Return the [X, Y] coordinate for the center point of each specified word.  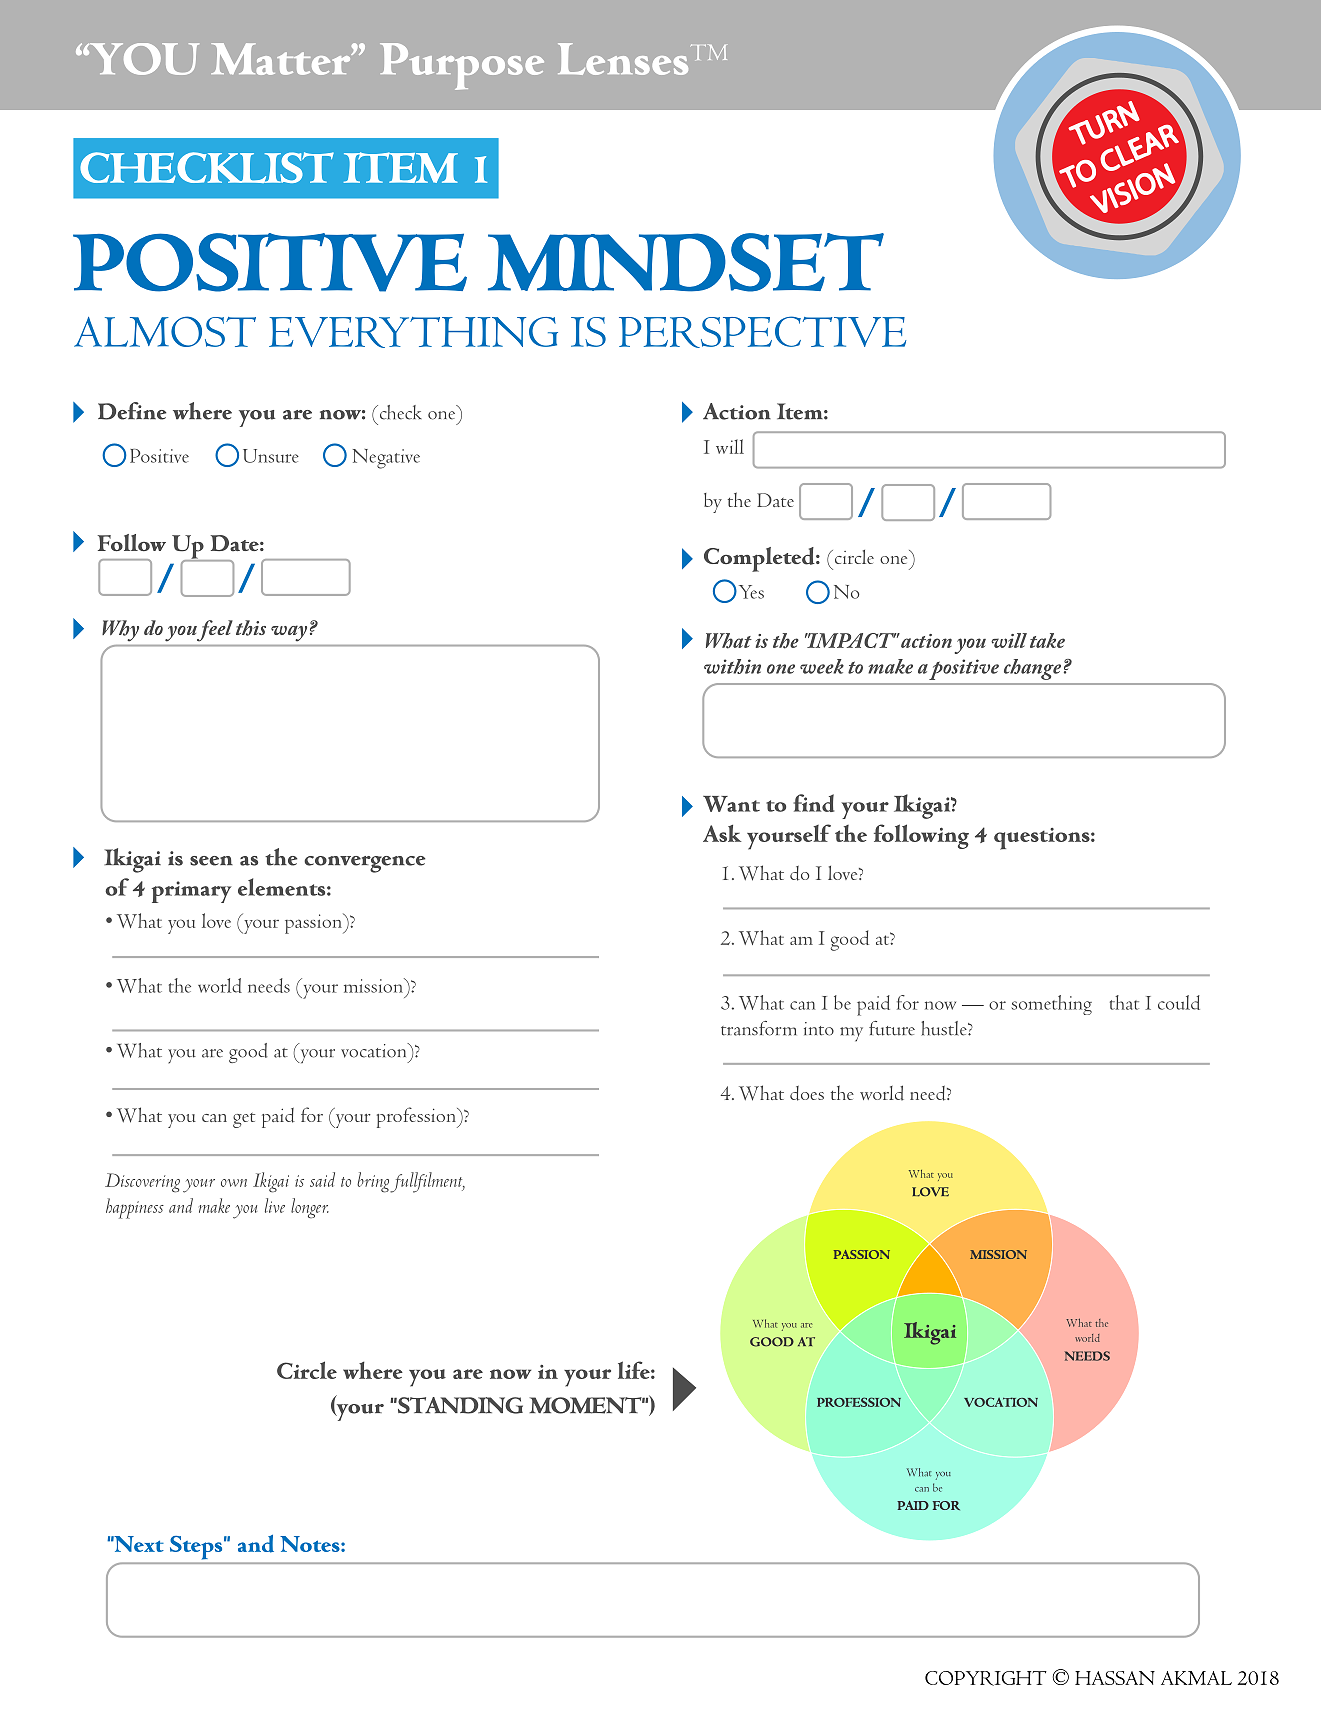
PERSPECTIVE [762, 332]
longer [310, 1208]
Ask [722, 833]
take [1047, 640]
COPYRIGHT [986, 1678]
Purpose [462, 66]
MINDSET [686, 262]
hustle [945, 1028]
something [1052, 1005]
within [732, 666]
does [807, 1093]
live [275, 1205]
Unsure [271, 456]
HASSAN [1115, 1678]
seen [211, 861]
